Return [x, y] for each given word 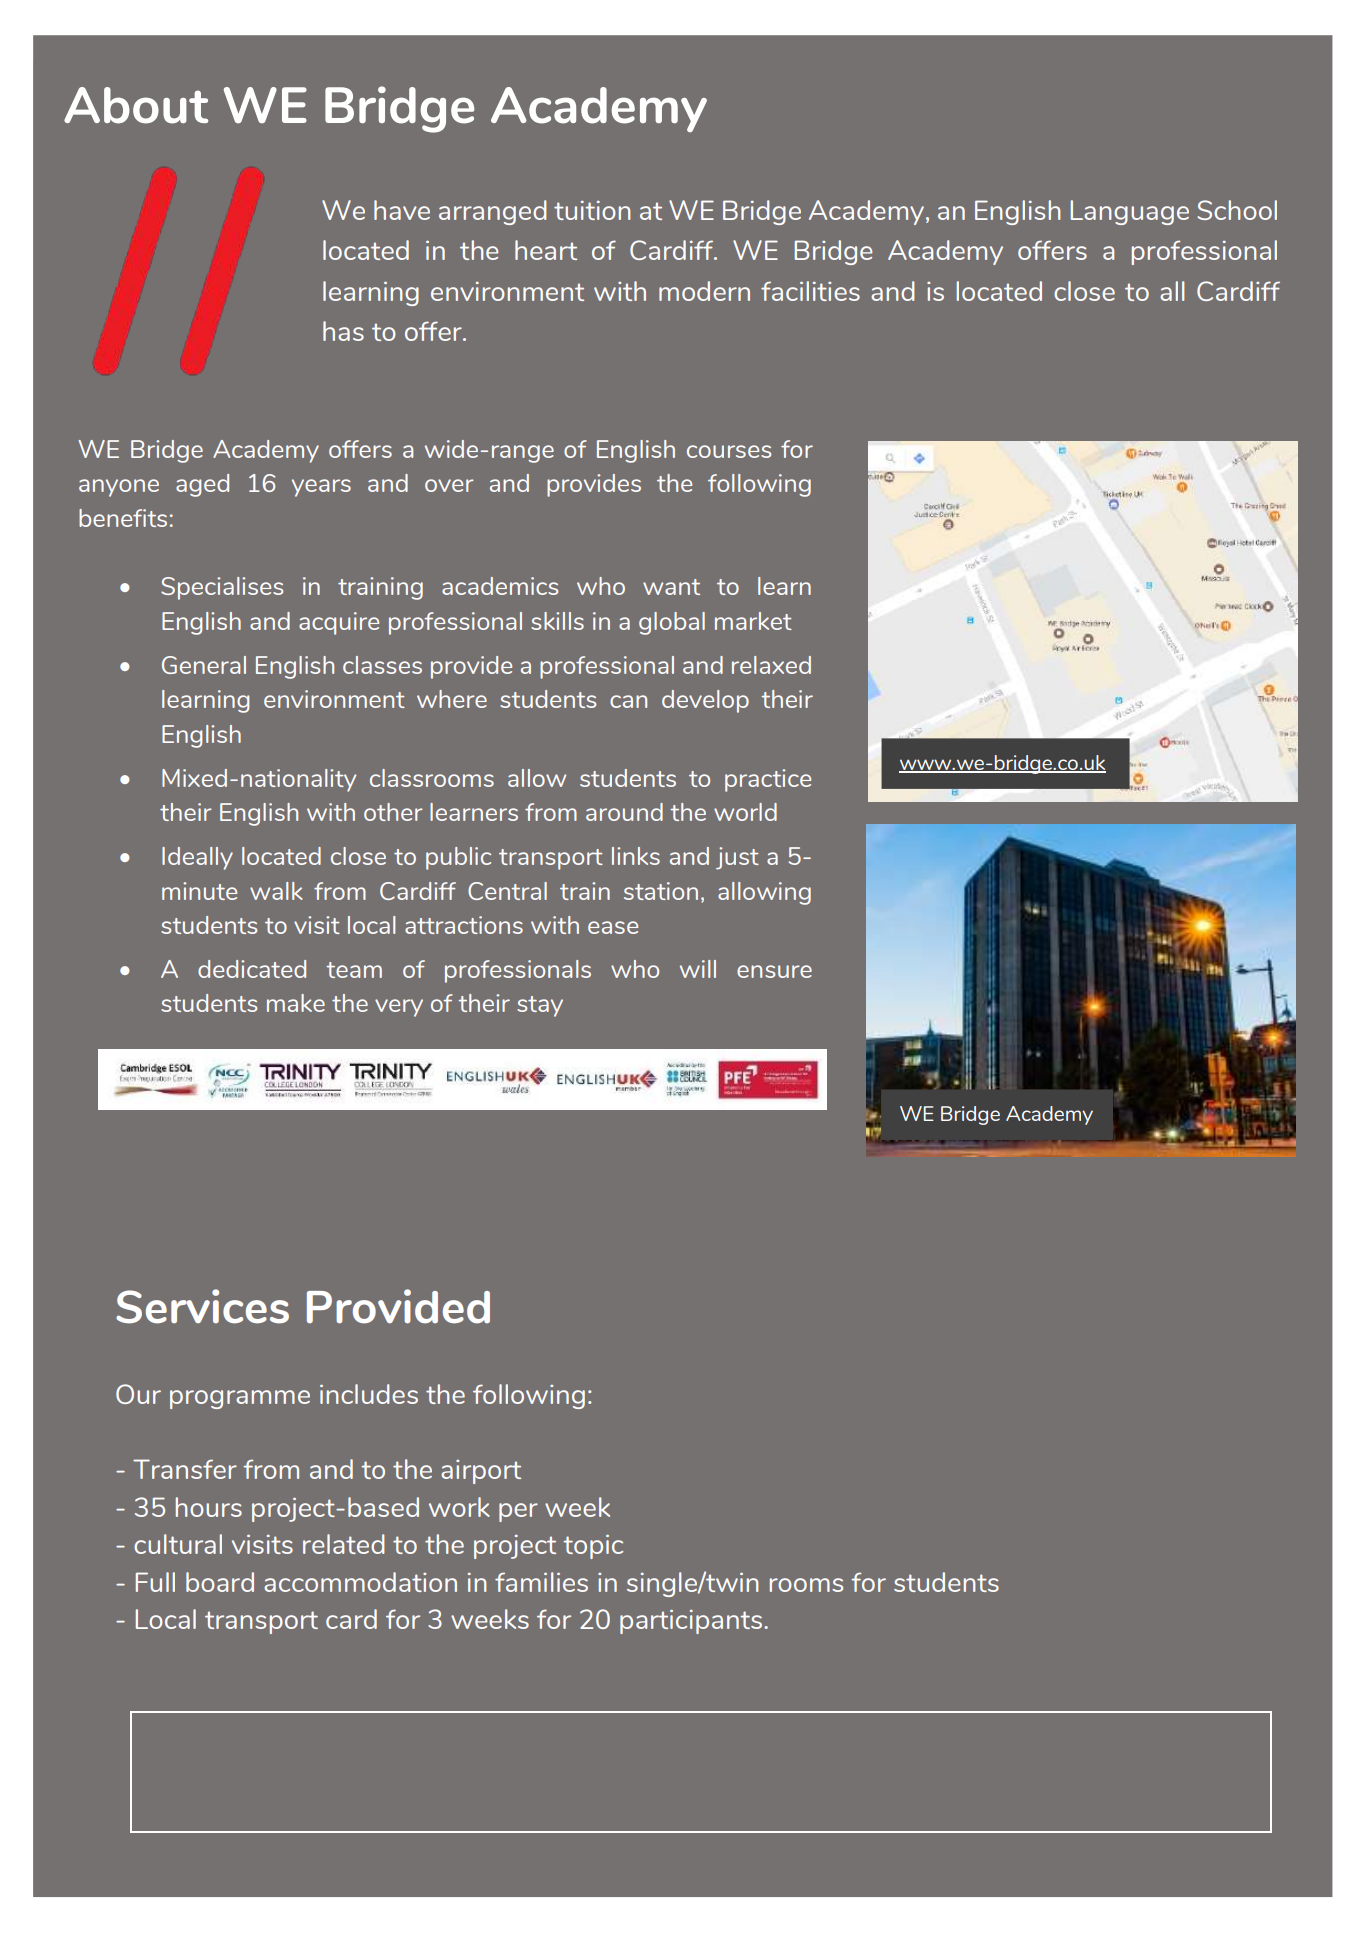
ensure [774, 971]
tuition [592, 210]
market [753, 621]
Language [1130, 212]
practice [768, 780]
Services [202, 1306]
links [636, 856]
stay [540, 1006]
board [220, 1582]
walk [276, 891]
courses [729, 451]
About [136, 105]
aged [202, 485]
